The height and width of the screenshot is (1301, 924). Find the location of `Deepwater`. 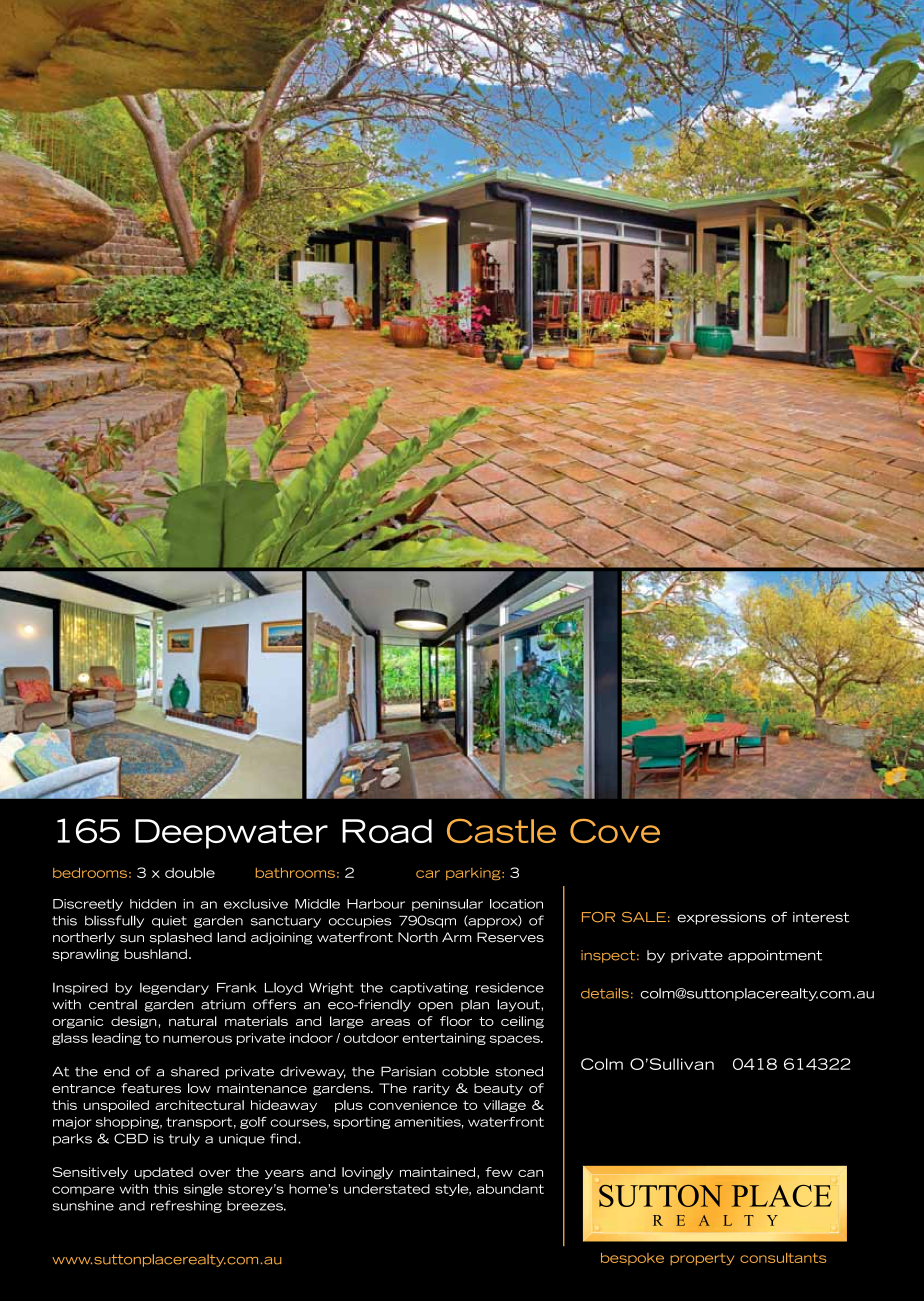

Deepwater is located at coordinates (231, 834).
